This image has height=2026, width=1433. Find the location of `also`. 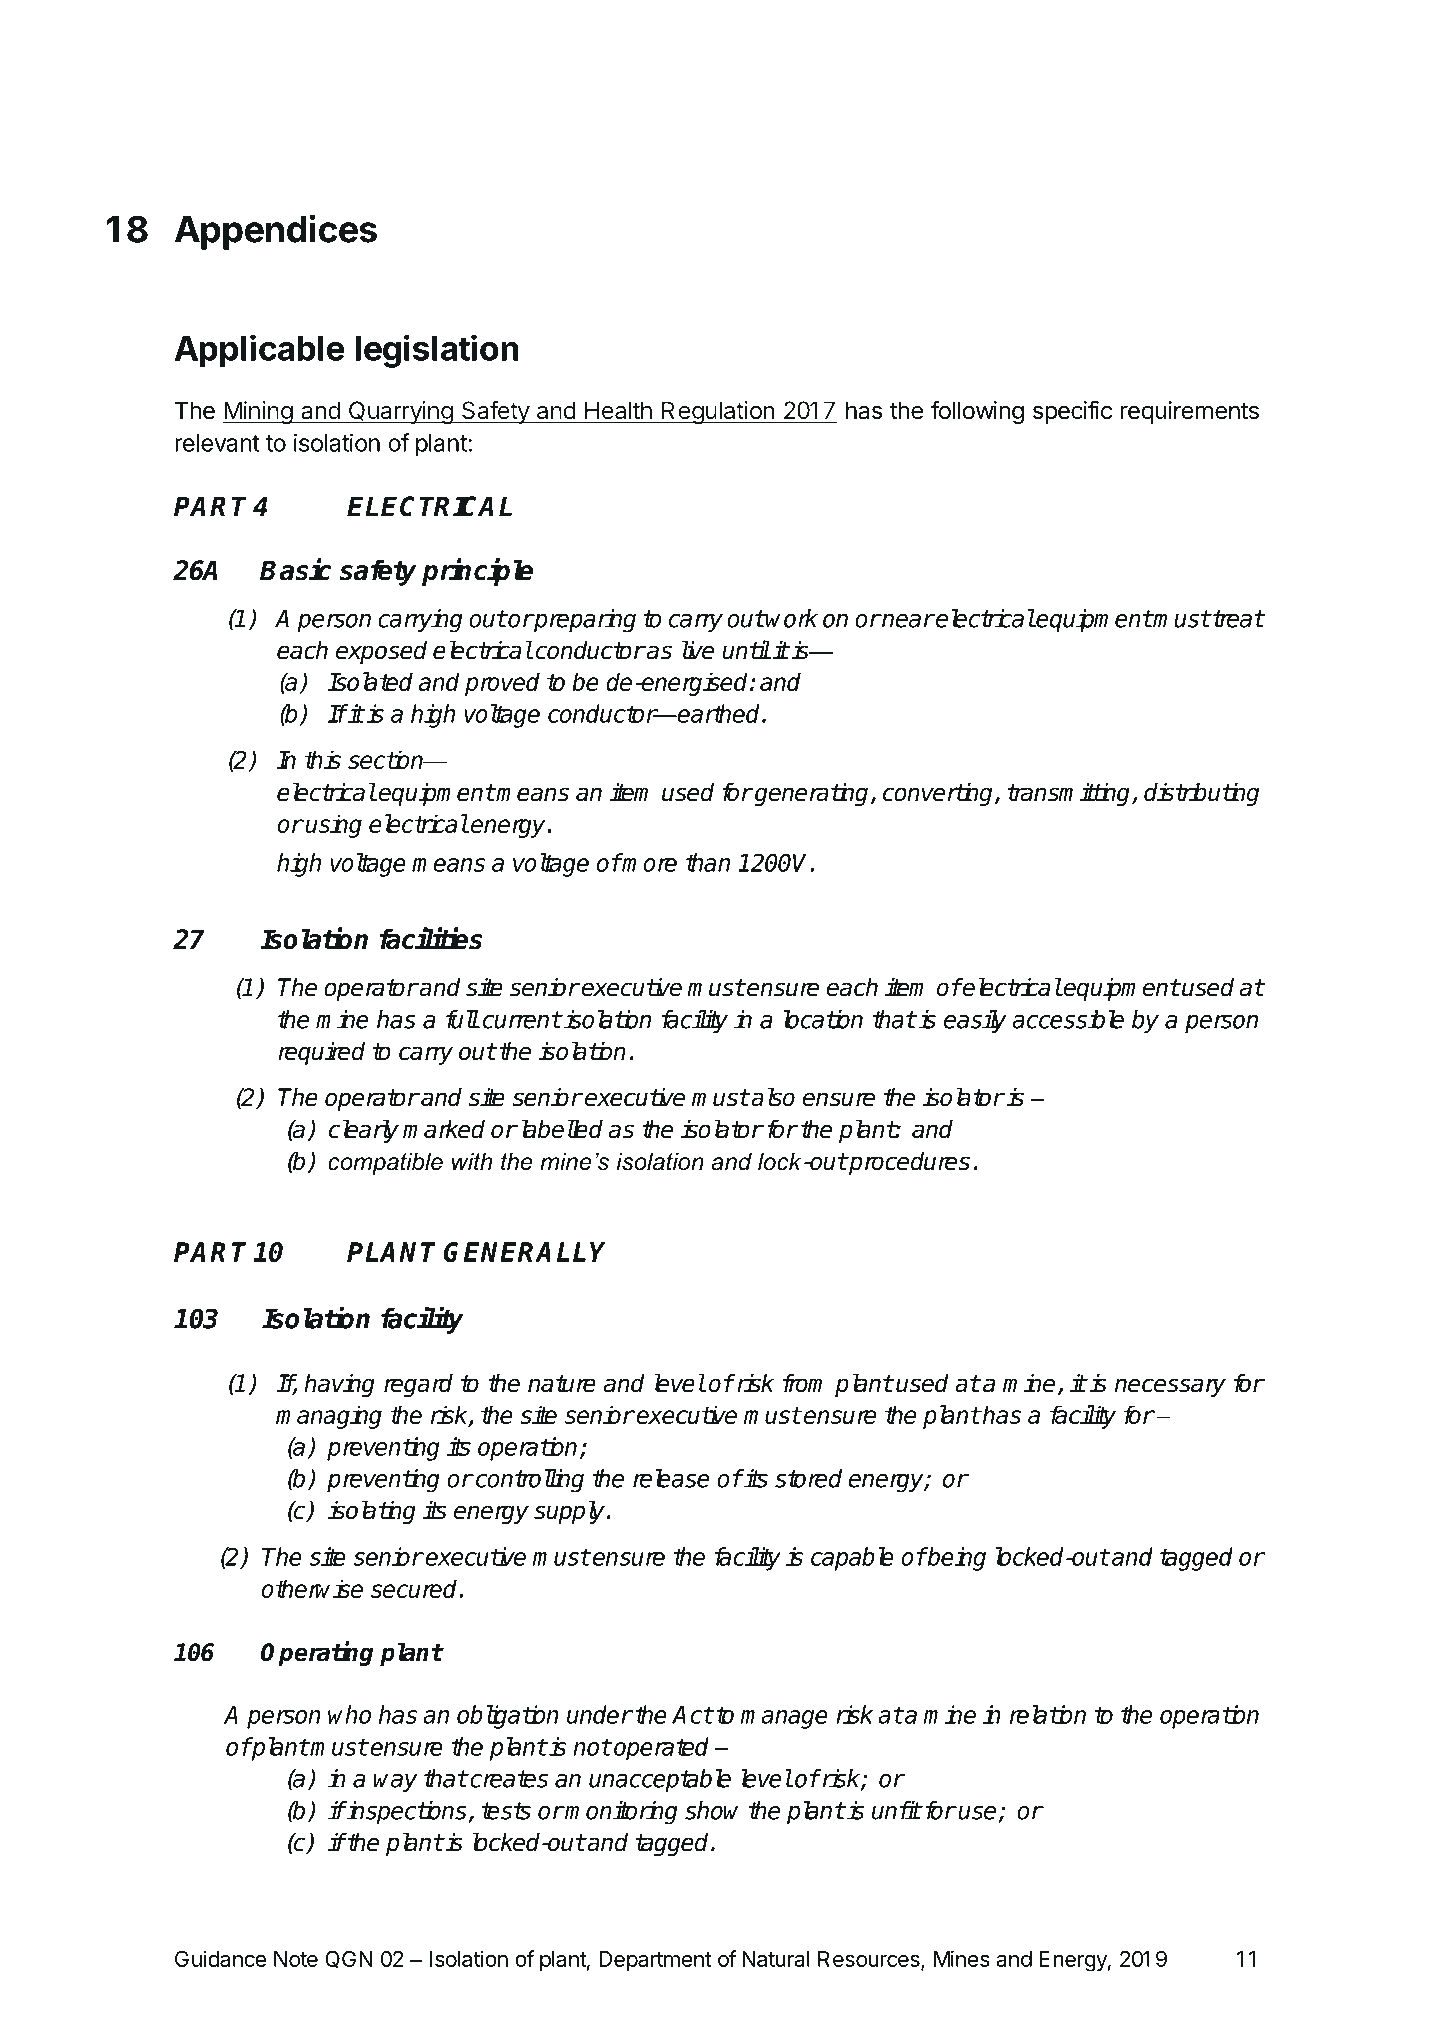

also is located at coordinates (772, 1097).
